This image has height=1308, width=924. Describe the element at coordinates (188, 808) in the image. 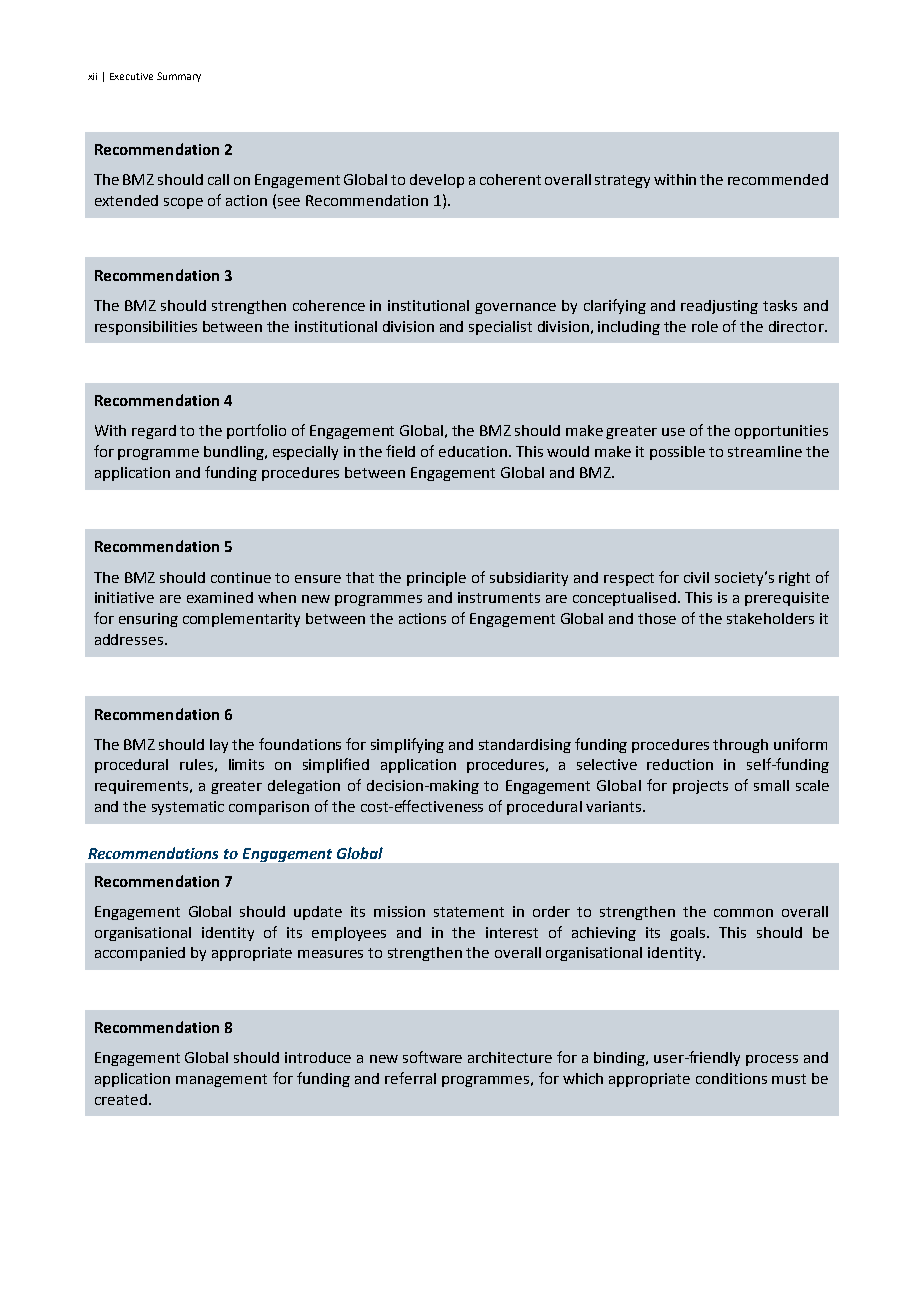

I see `systematic` at that location.
